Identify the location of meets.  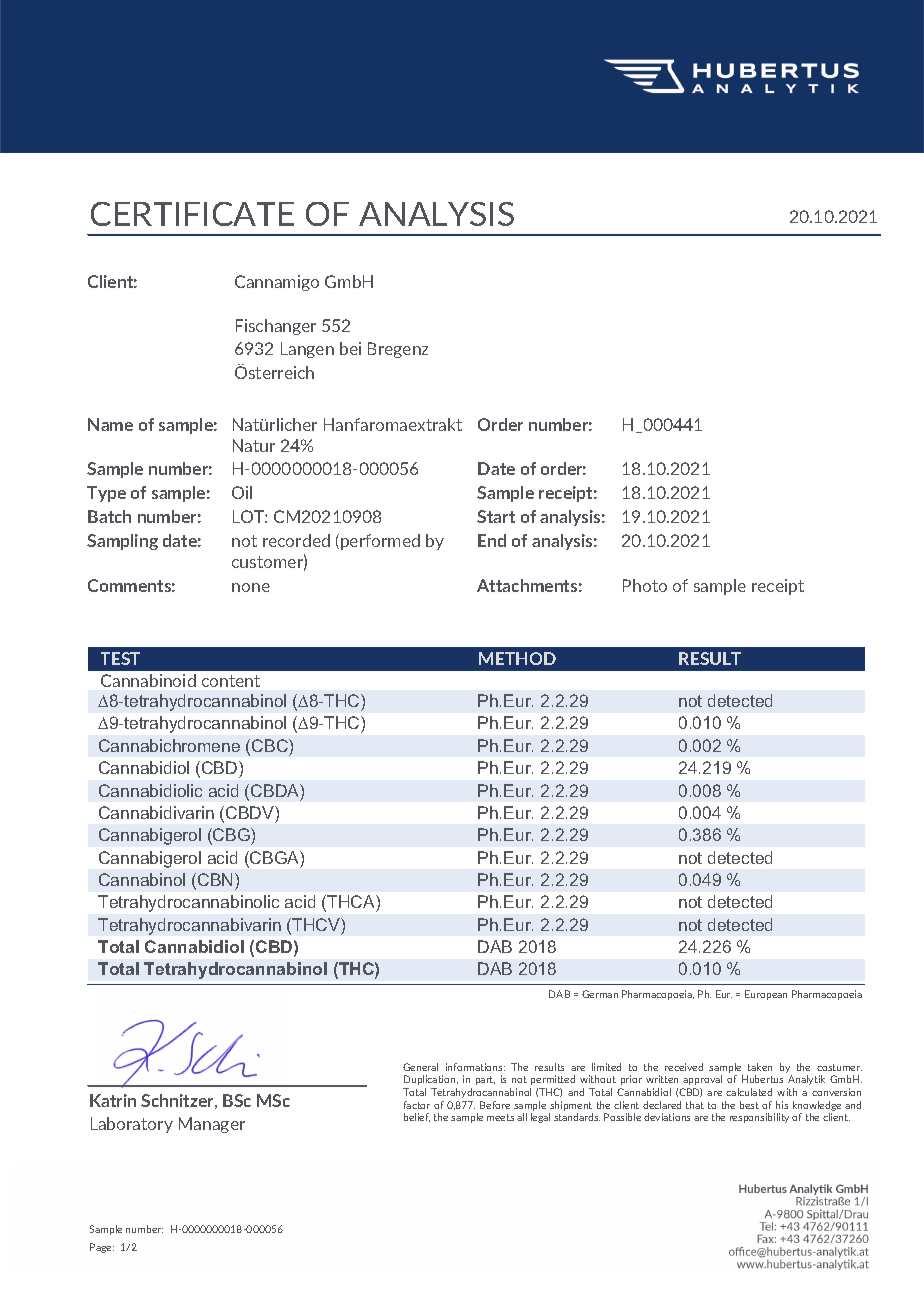
(500, 1117).
